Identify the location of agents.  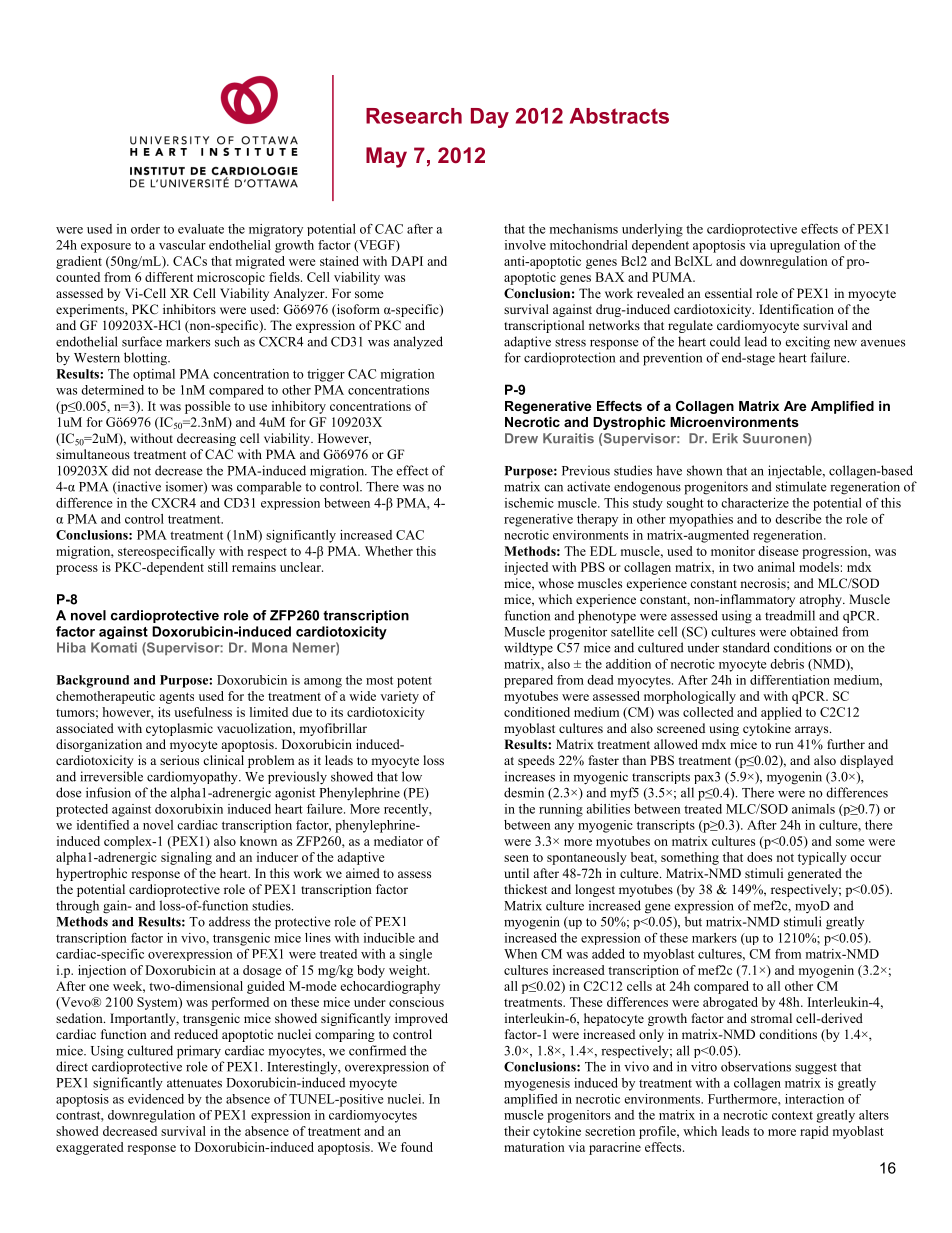
(176, 698).
